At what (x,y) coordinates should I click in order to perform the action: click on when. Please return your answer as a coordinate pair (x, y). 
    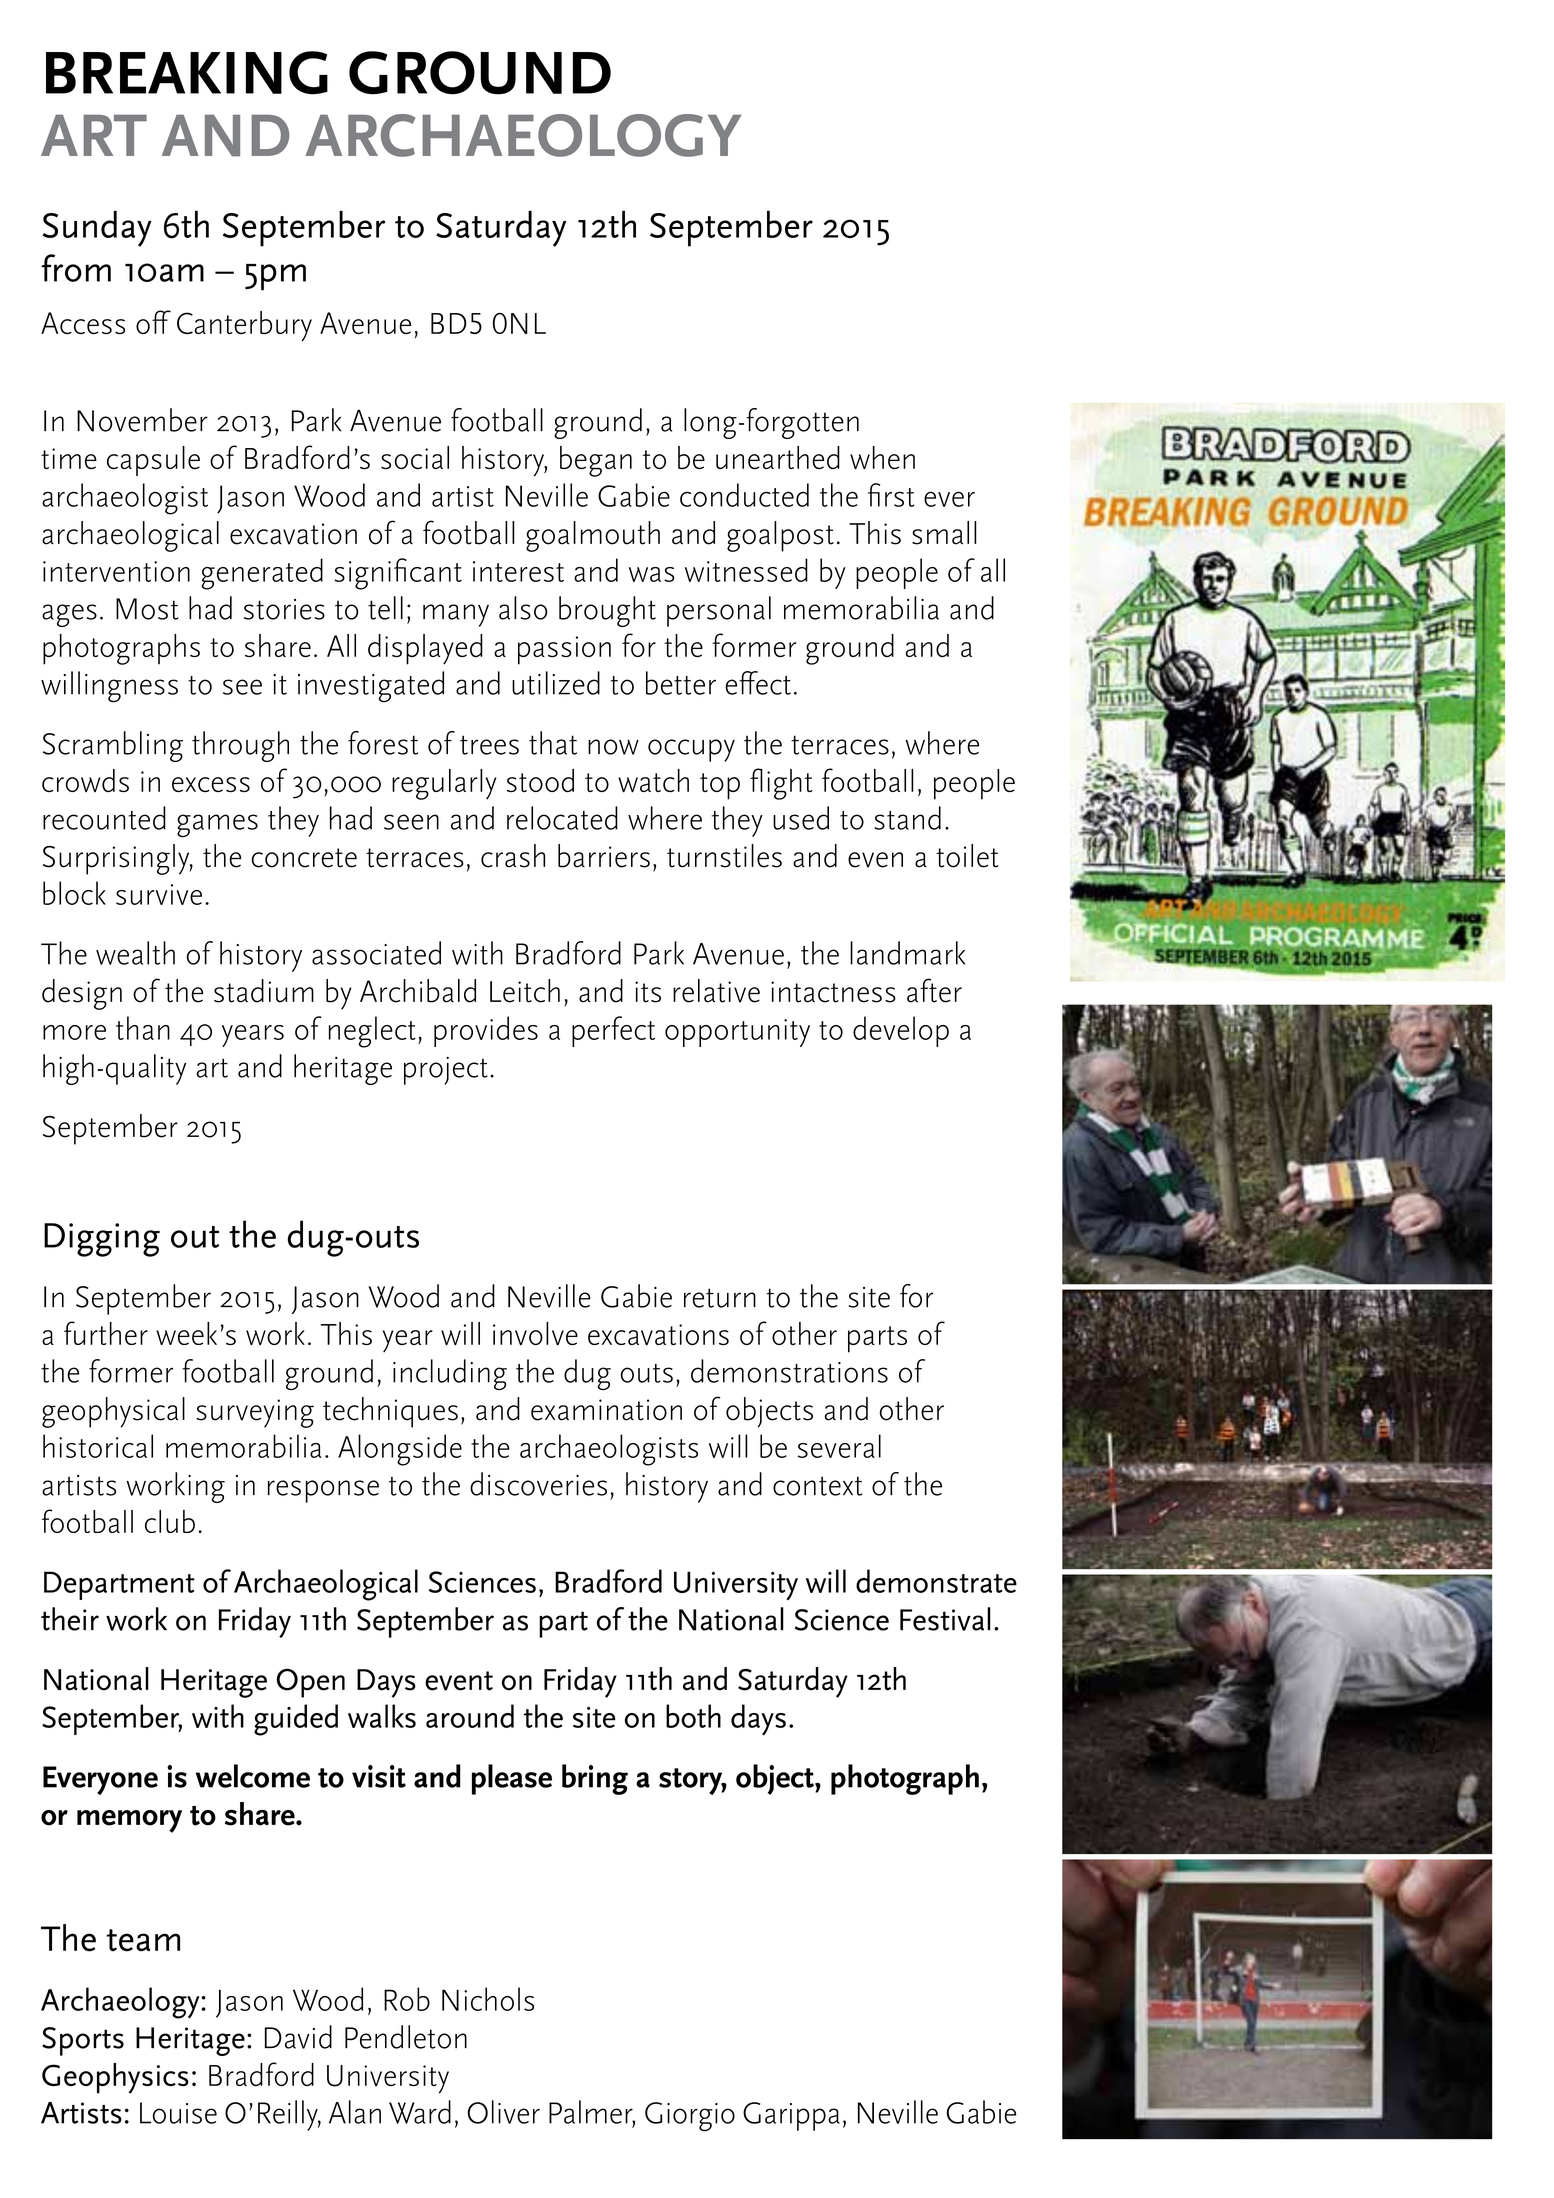
    Looking at the image, I should click on (882, 458).
